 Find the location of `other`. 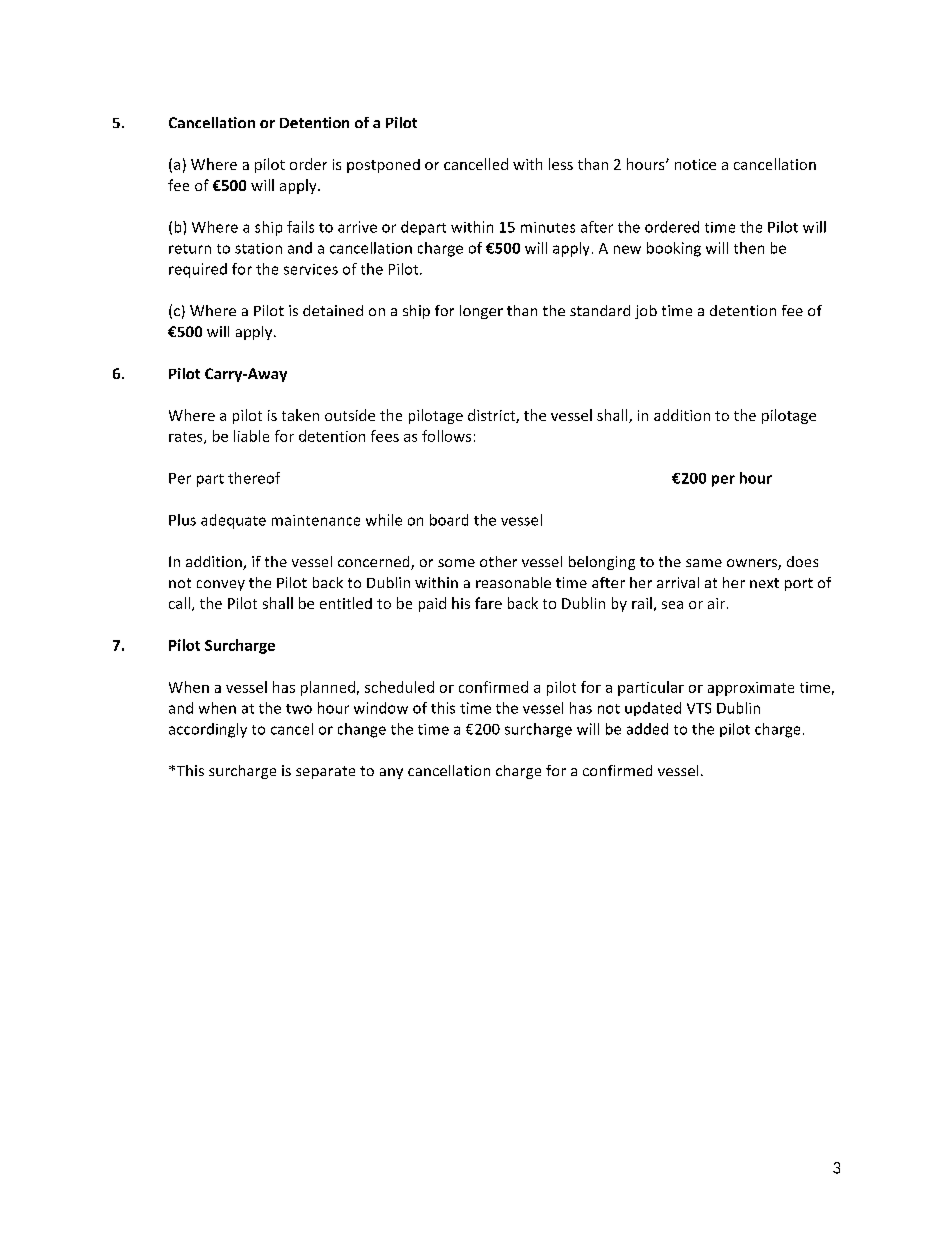

other is located at coordinates (498, 561).
